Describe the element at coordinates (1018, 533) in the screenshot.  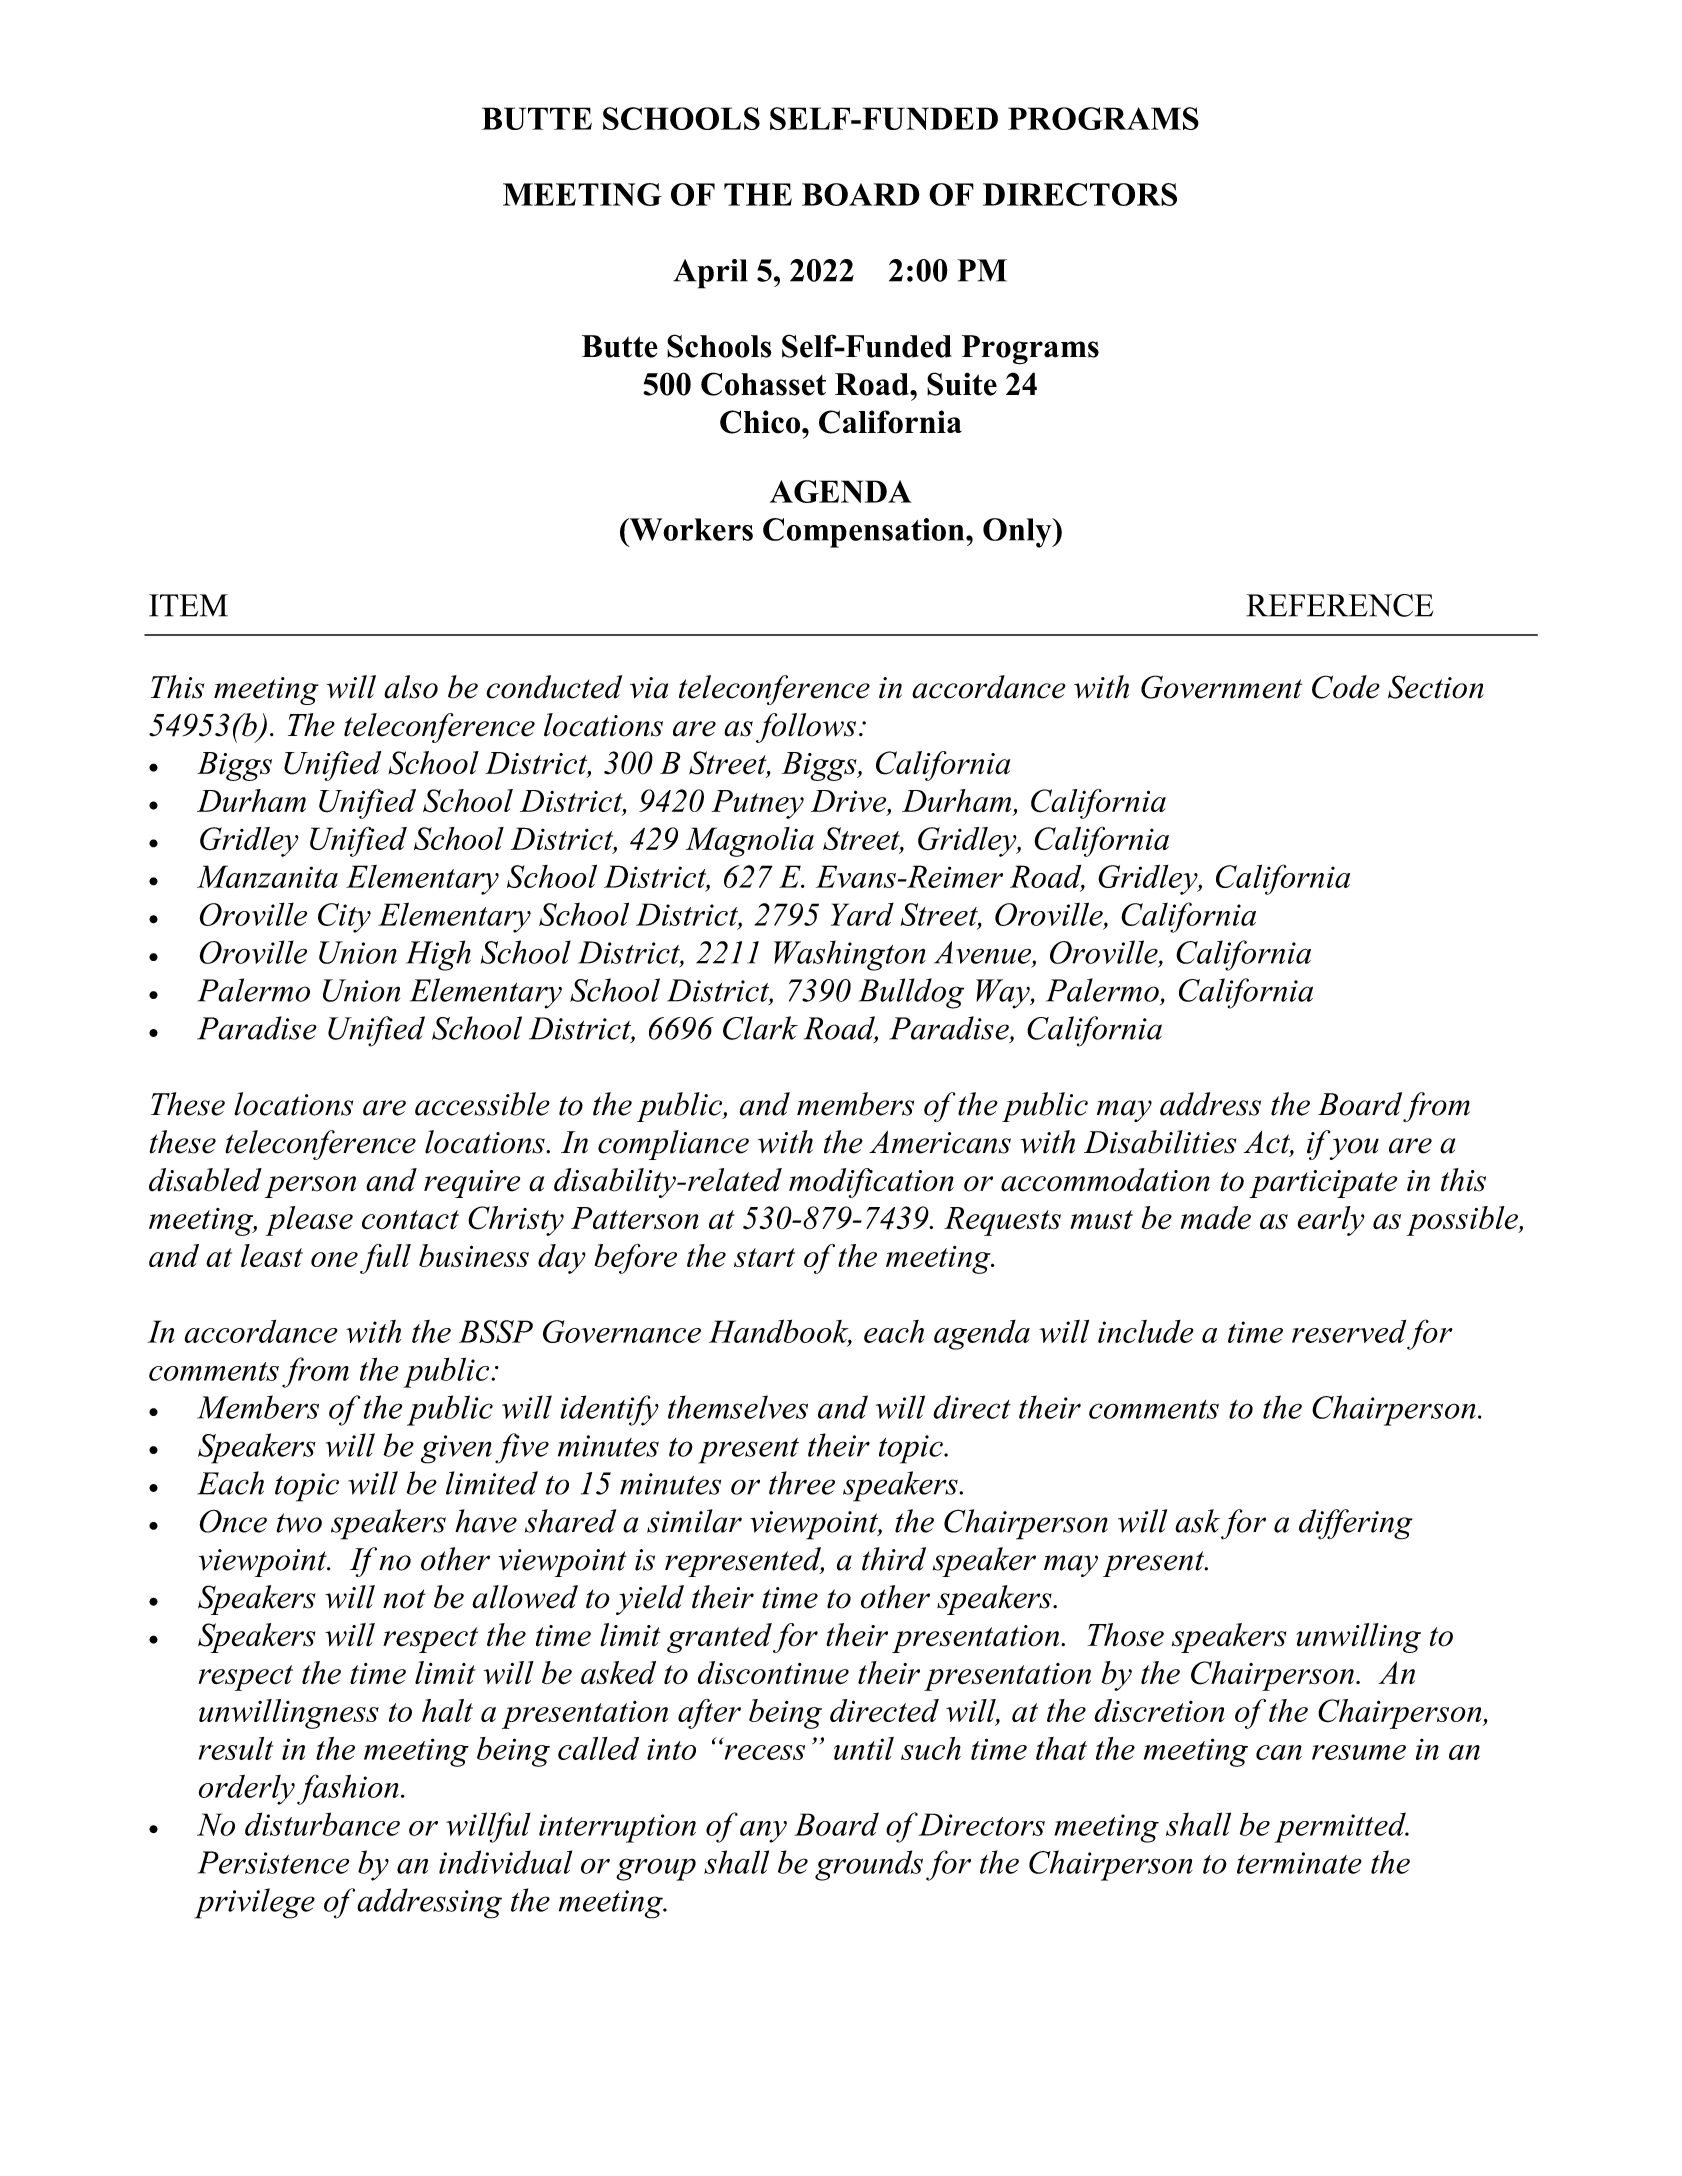
I see `Only` at that location.
